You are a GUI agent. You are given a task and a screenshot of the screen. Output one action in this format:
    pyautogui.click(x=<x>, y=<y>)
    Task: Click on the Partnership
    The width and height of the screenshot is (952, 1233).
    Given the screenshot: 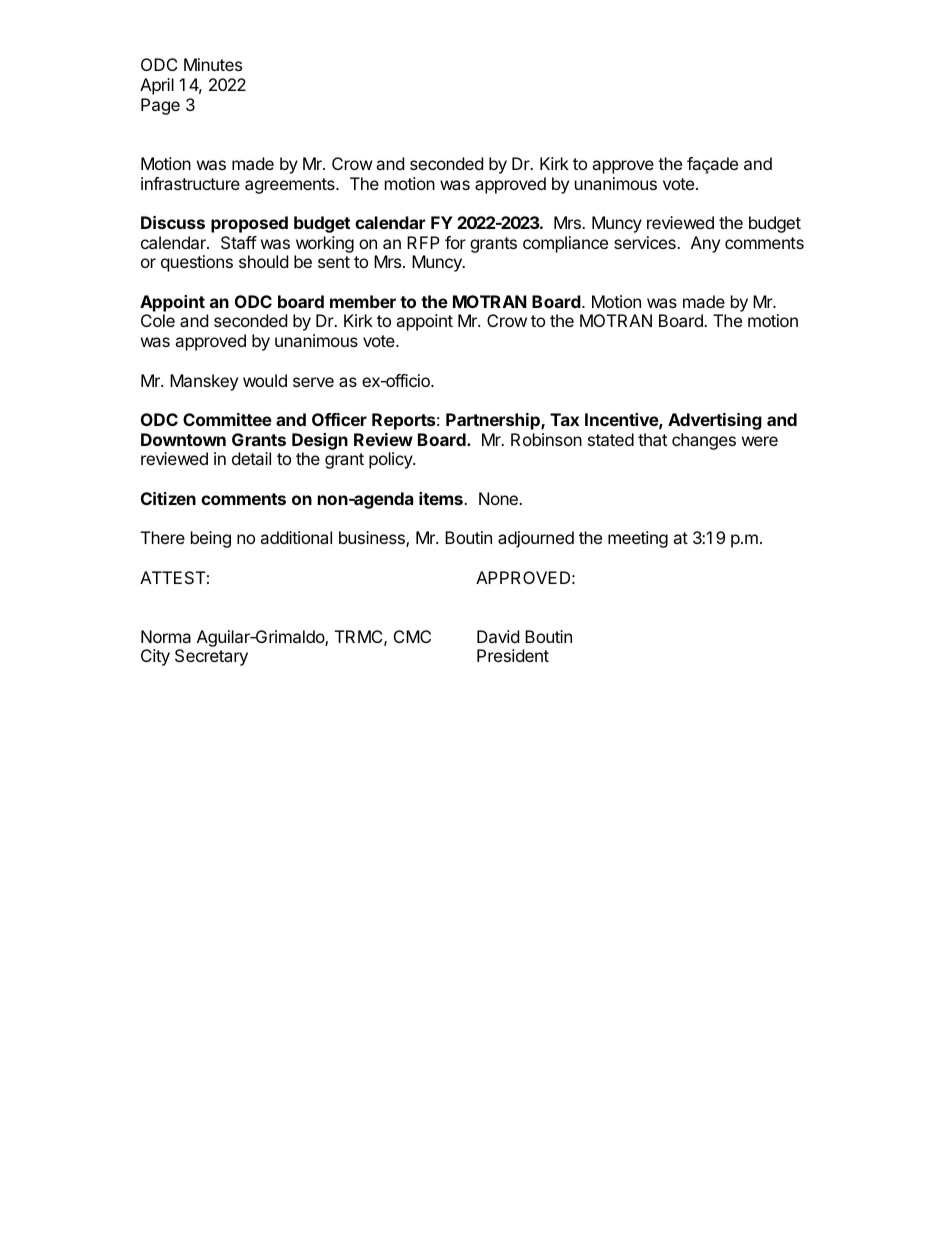 What is the action you would take?
    pyautogui.click(x=494, y=421)
